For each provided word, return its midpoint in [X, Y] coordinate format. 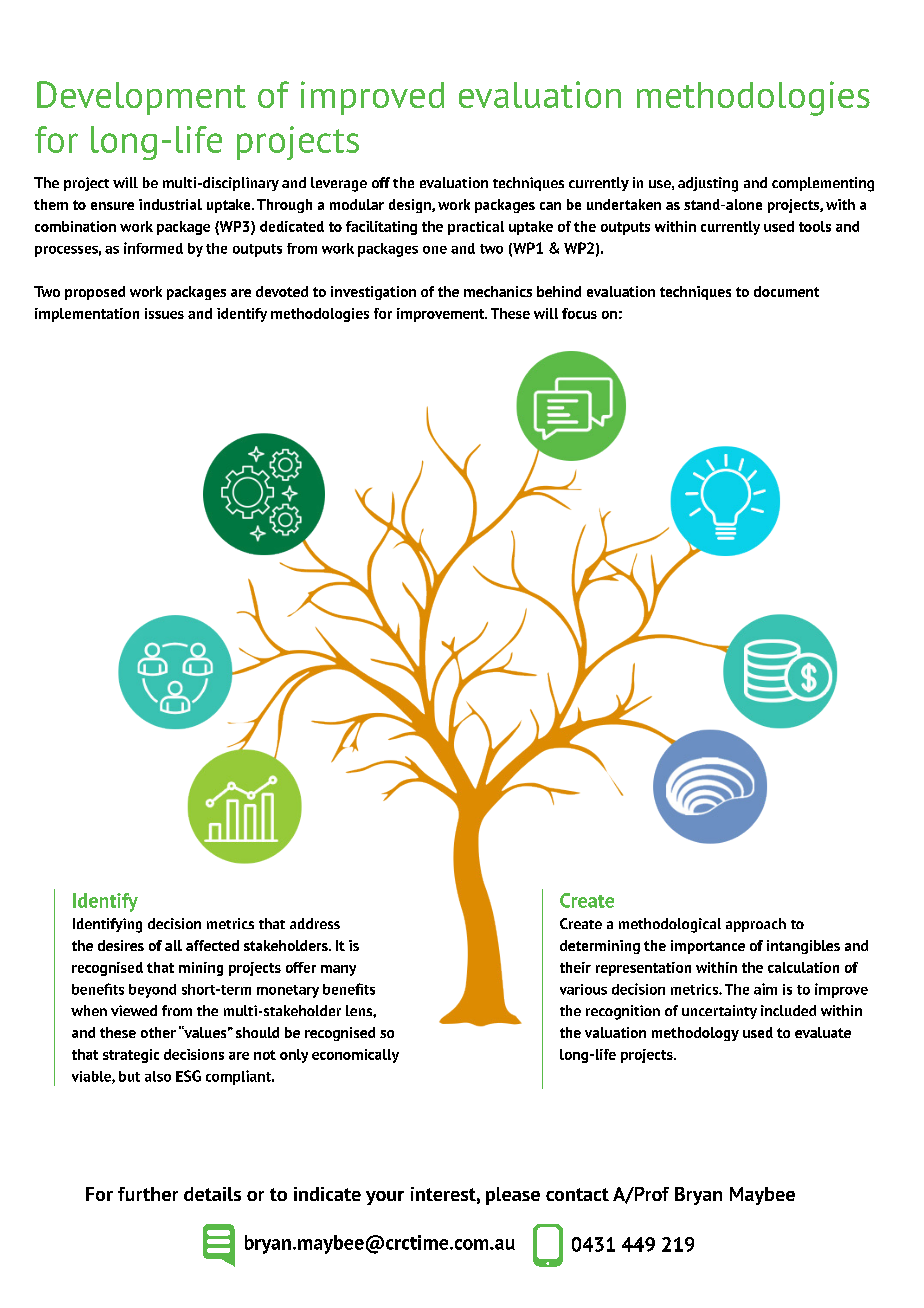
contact [577, 1194]
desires [121, 945]
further [148, 1194]
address [315, 923]
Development [141, 98]
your [385, 1198]
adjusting [708, 184]
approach [756, 925]
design [411, 206]
